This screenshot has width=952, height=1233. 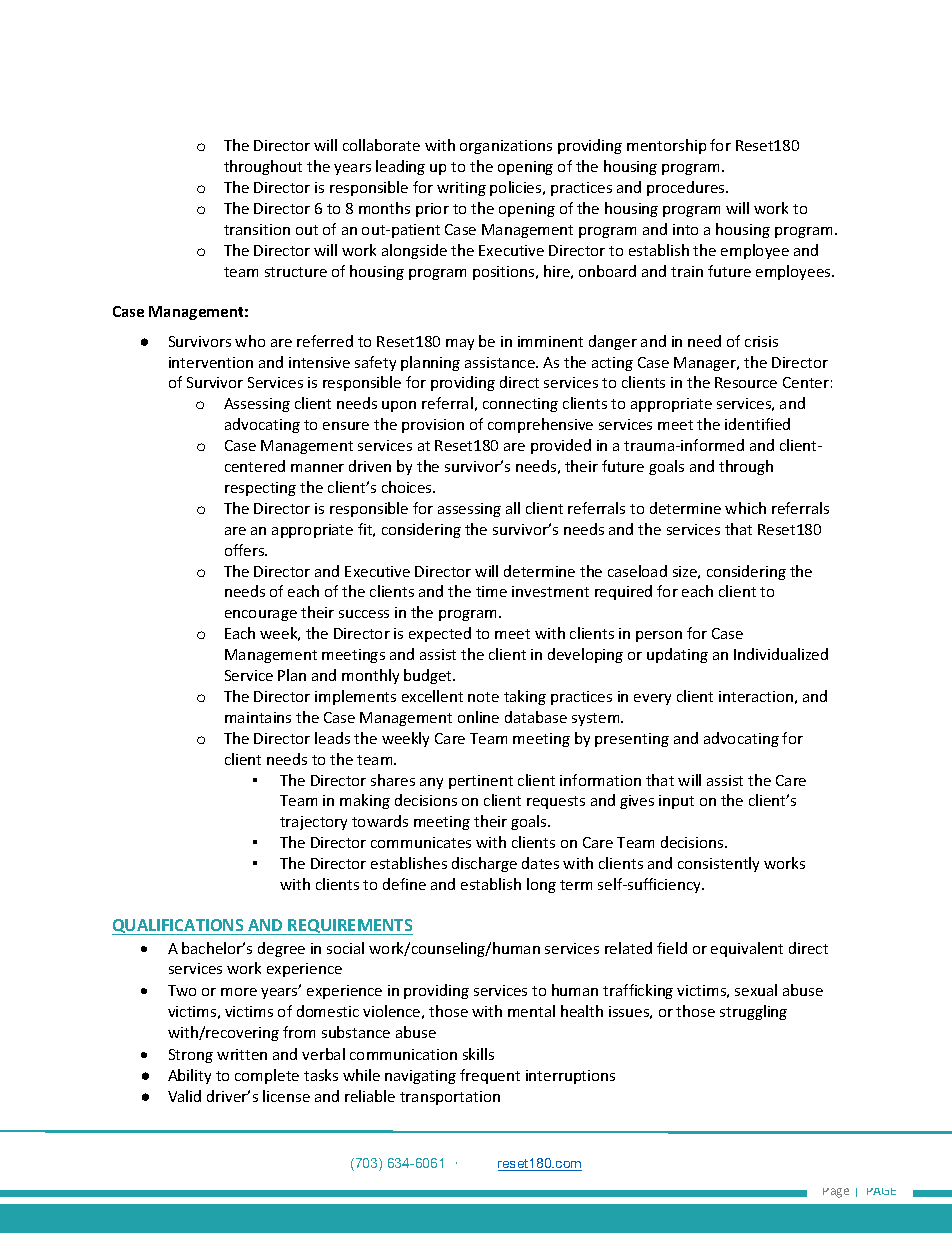 I want to click on writing, so click(x=461, y=189).
